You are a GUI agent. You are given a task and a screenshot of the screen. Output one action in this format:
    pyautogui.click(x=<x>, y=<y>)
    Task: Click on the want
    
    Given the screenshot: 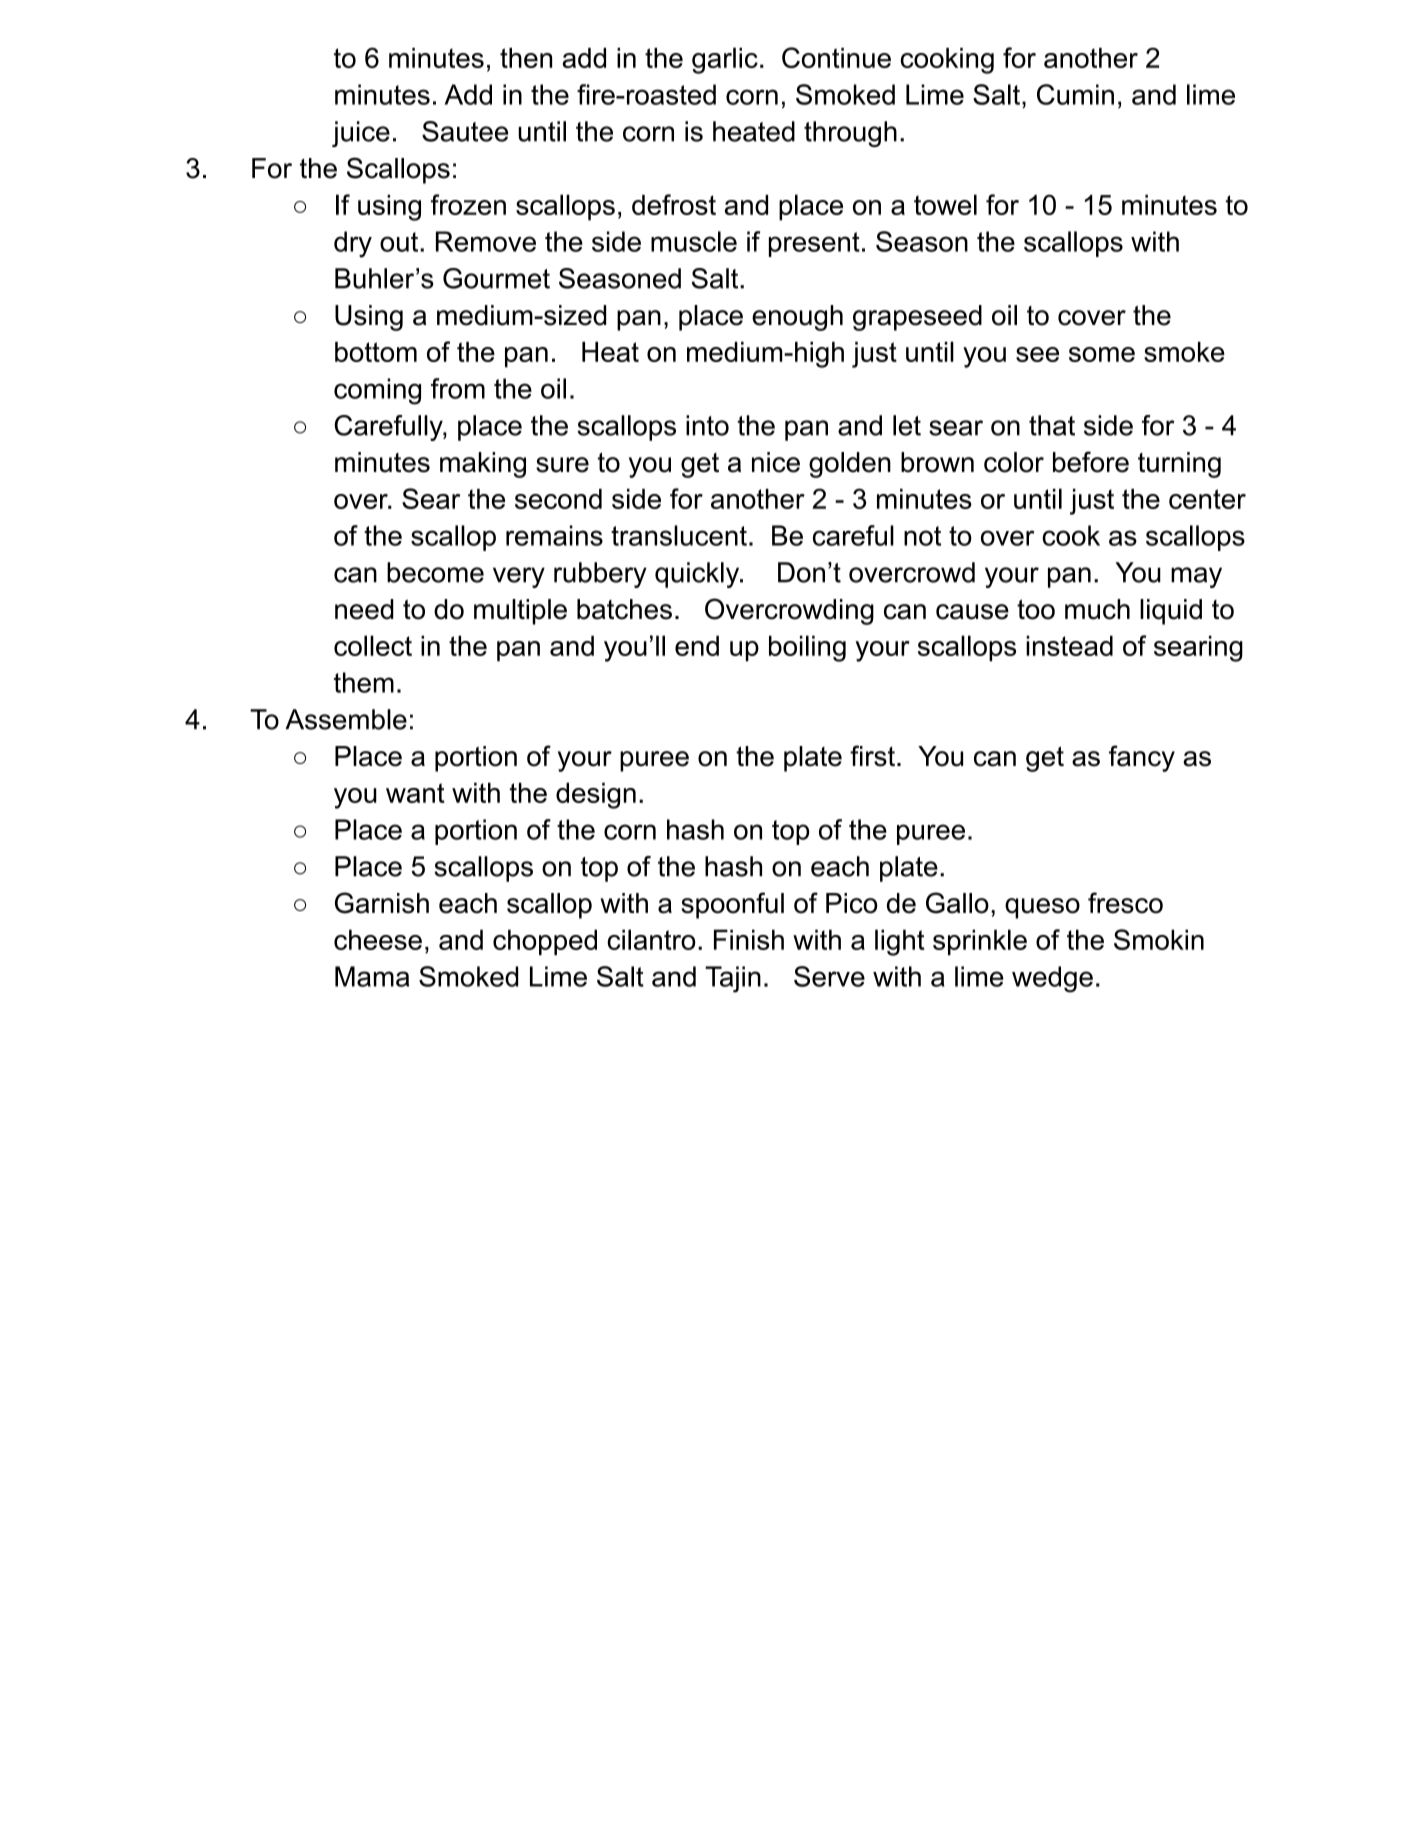 What is the action you would take?
    pyautogui.click(x=415, y=793)
